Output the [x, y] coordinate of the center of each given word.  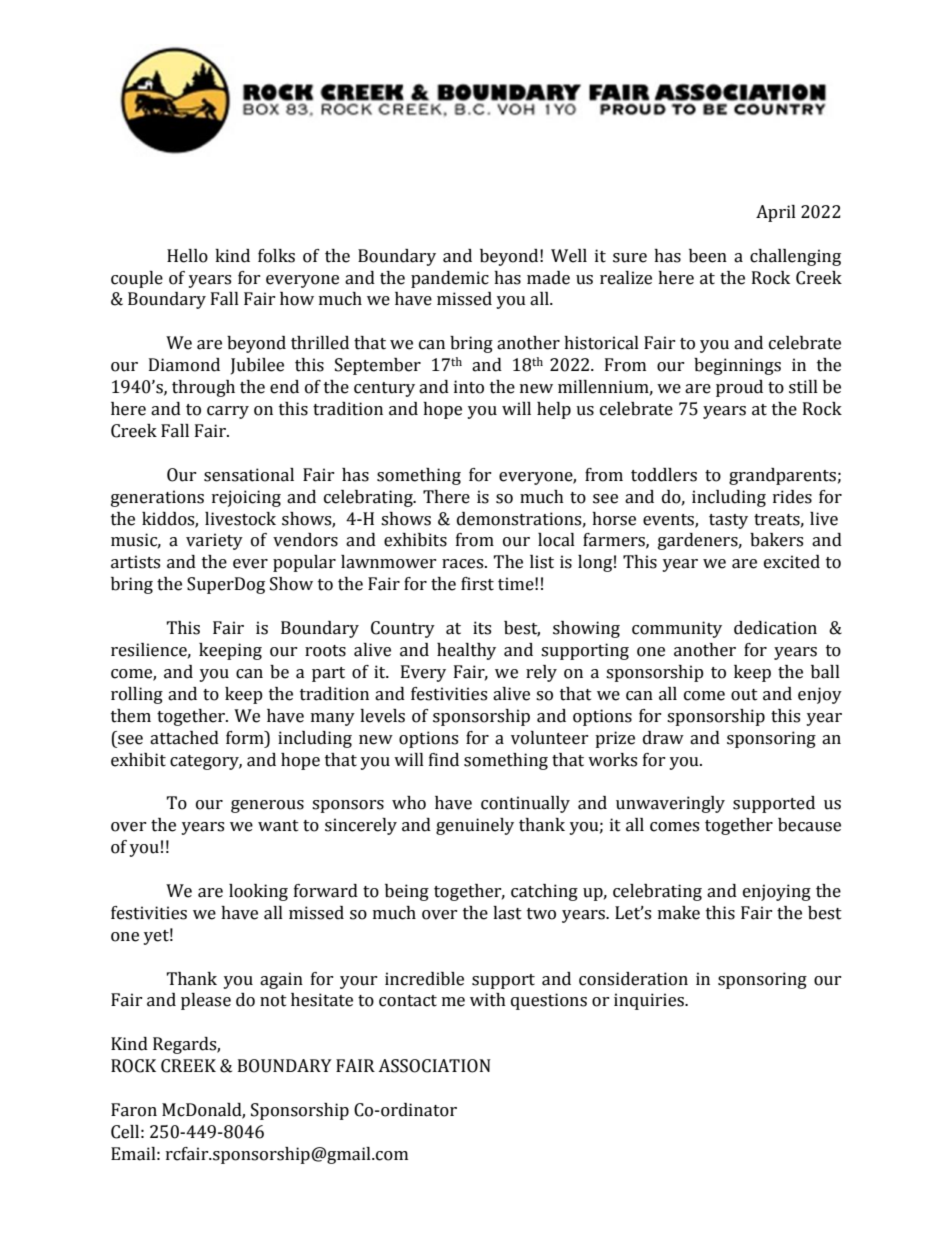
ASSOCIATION [434, 1066]
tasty [728, 521]
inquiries [650, 1001]
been [708, 256]
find [444, 760]
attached [184, 738]
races [464, 564]
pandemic [450, 279]
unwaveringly [670, 804]
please [206, 1001]
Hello [187, 256]
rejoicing [246, 498]
